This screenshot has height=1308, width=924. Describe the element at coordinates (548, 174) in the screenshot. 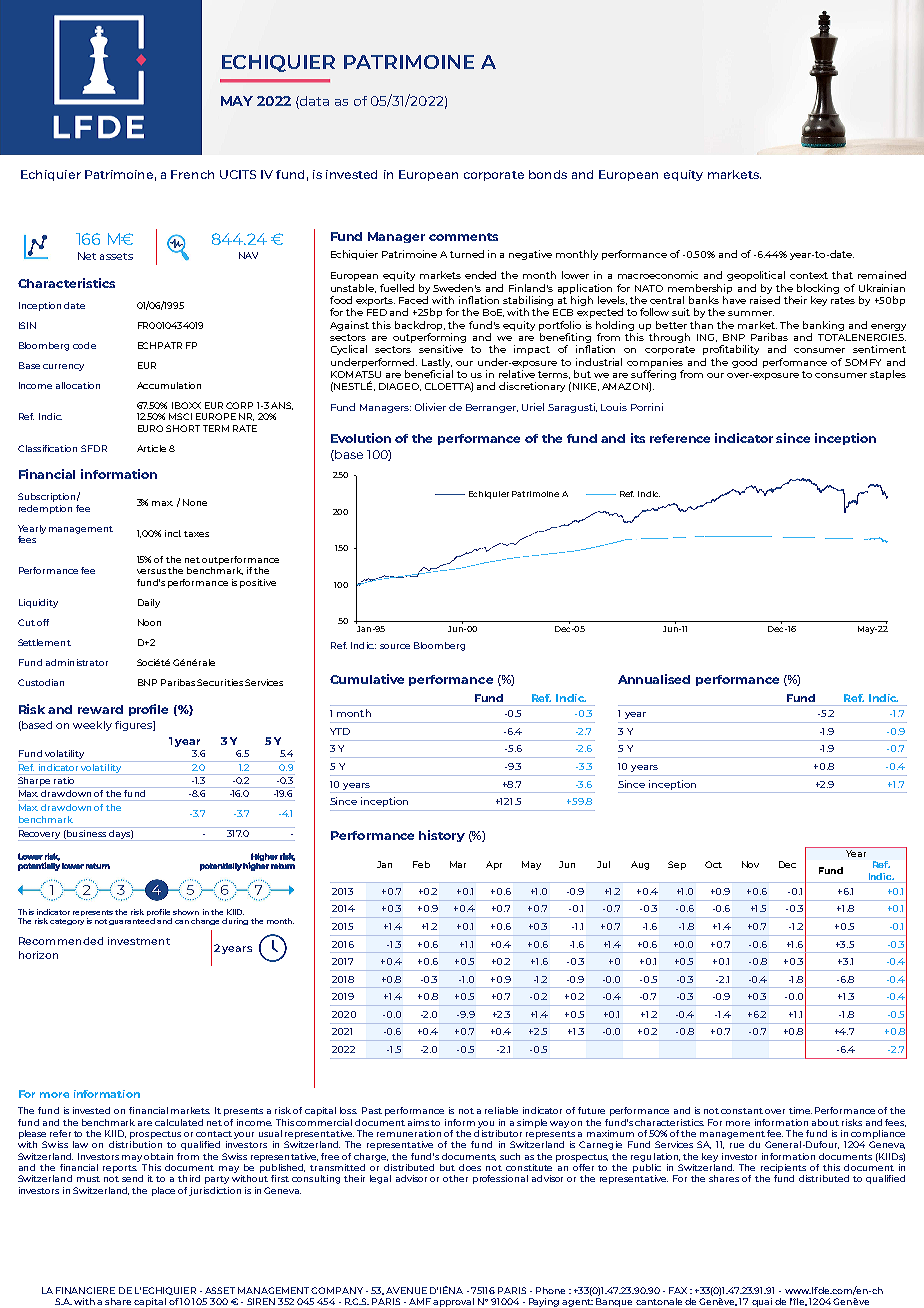

I see `bonds` at that location.
